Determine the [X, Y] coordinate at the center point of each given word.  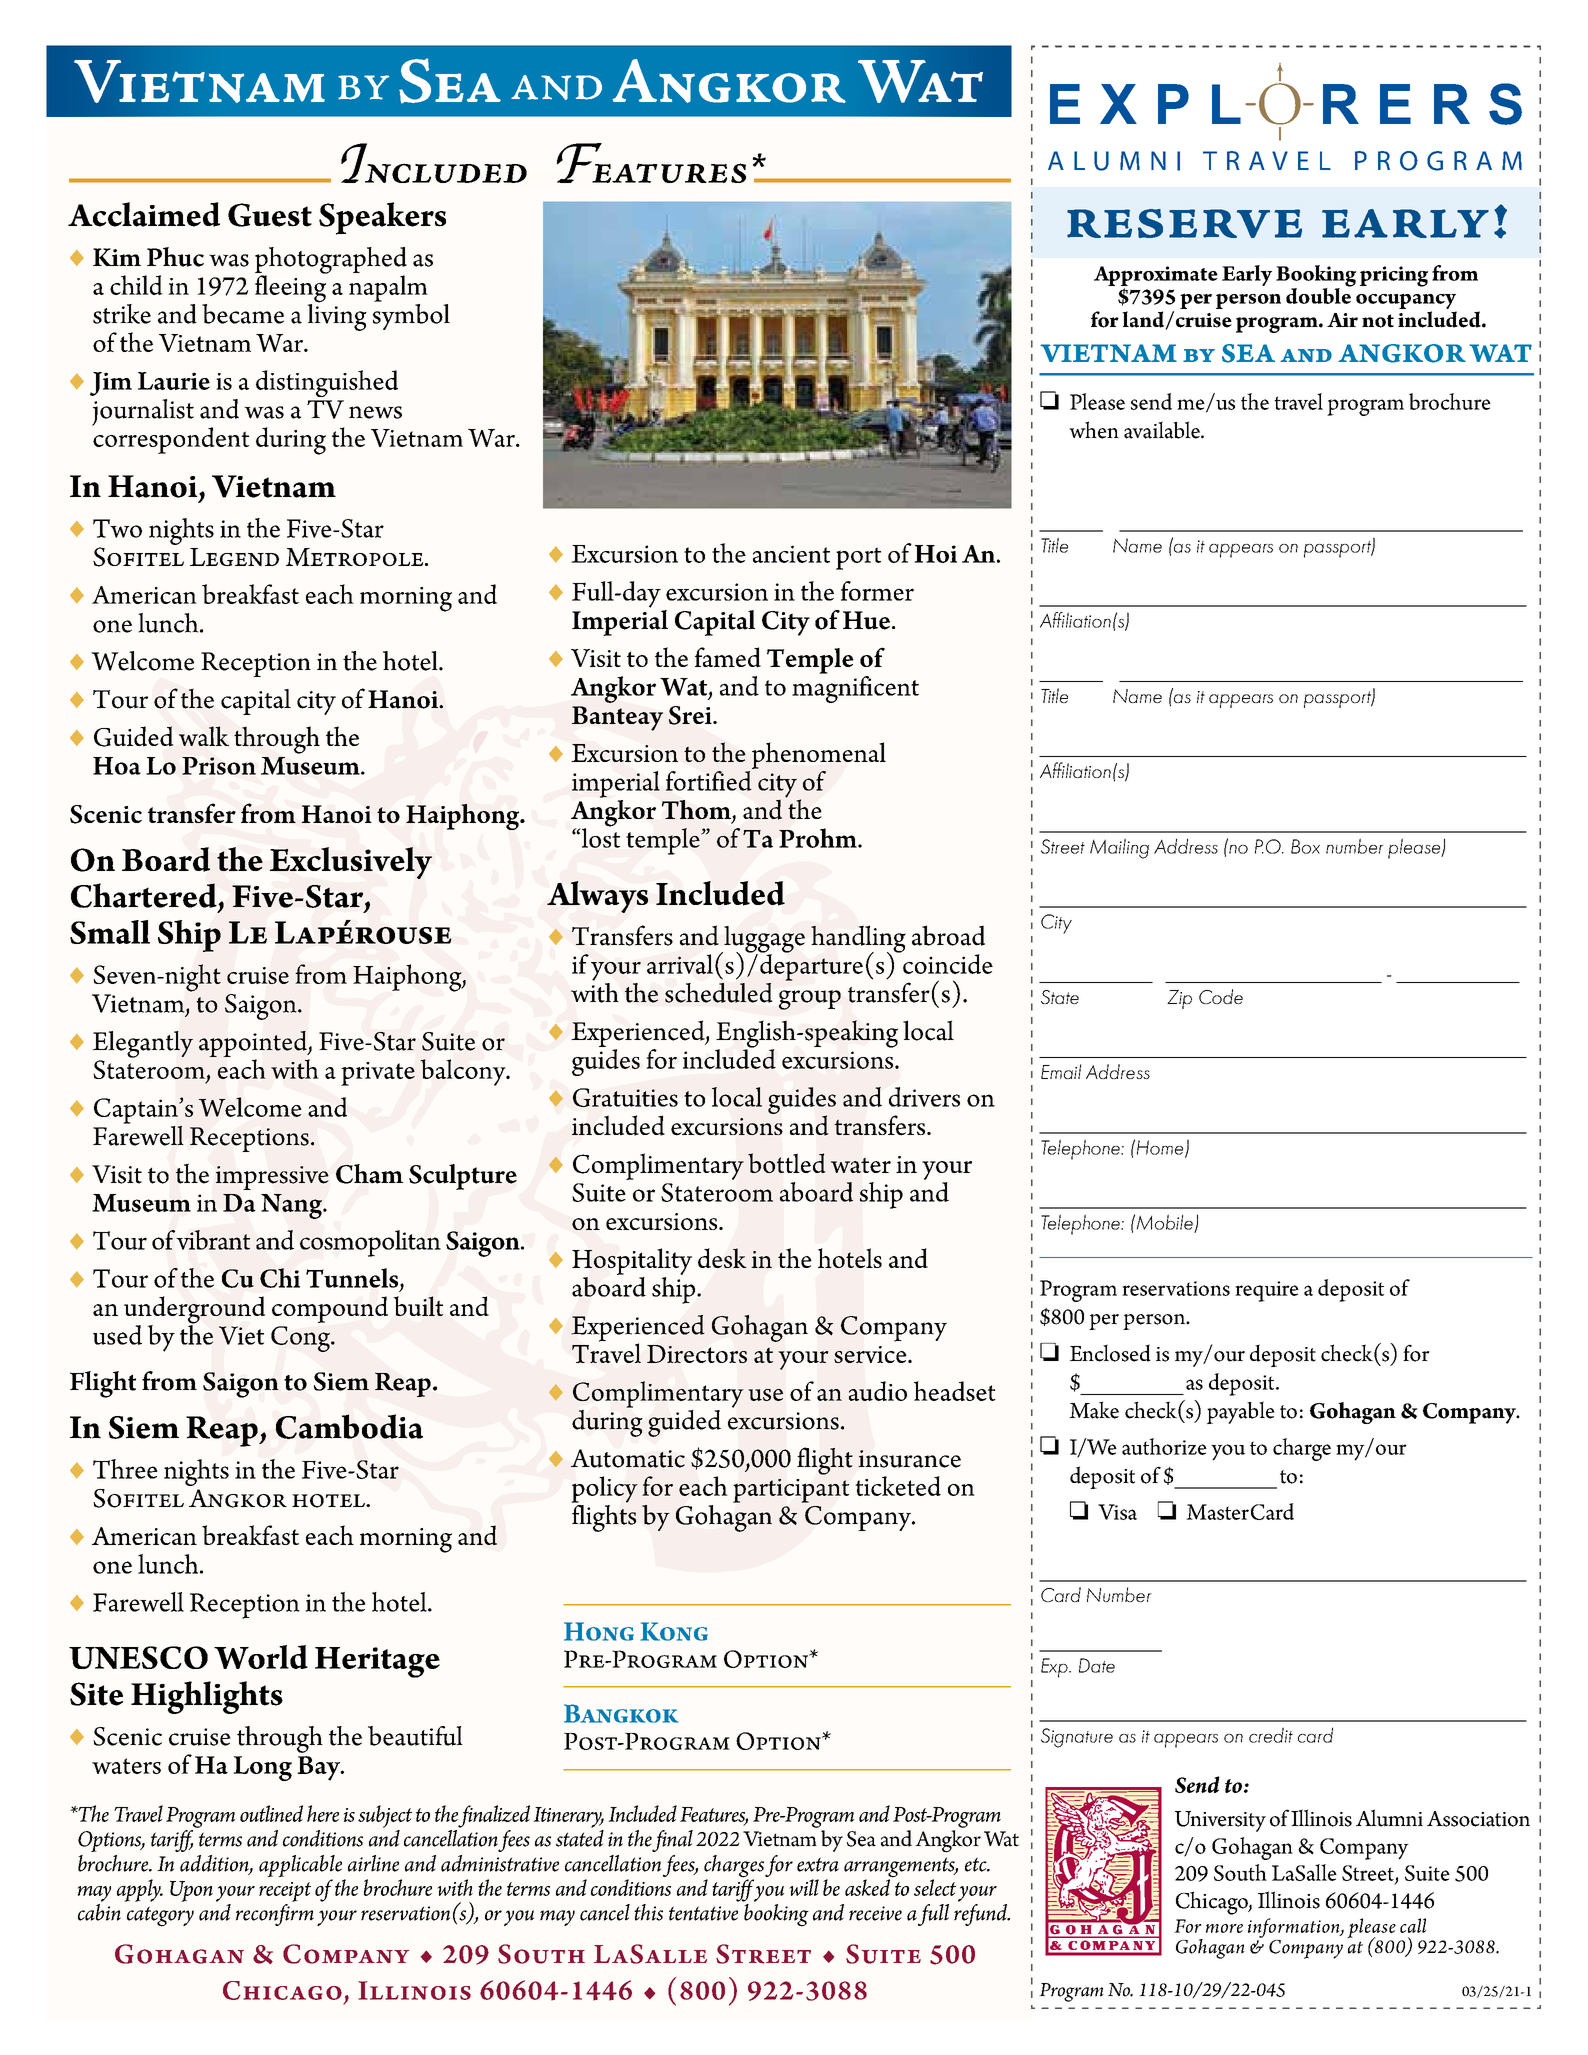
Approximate [1156, 276]
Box [1305, 846]
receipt [285, 1892]
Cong [301, 1339]
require [1267, 1291]
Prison [219, 766]
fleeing [291, 289]
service [871, 1354]
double [1319, 295]
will [804, 1887]
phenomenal [819, 755]
